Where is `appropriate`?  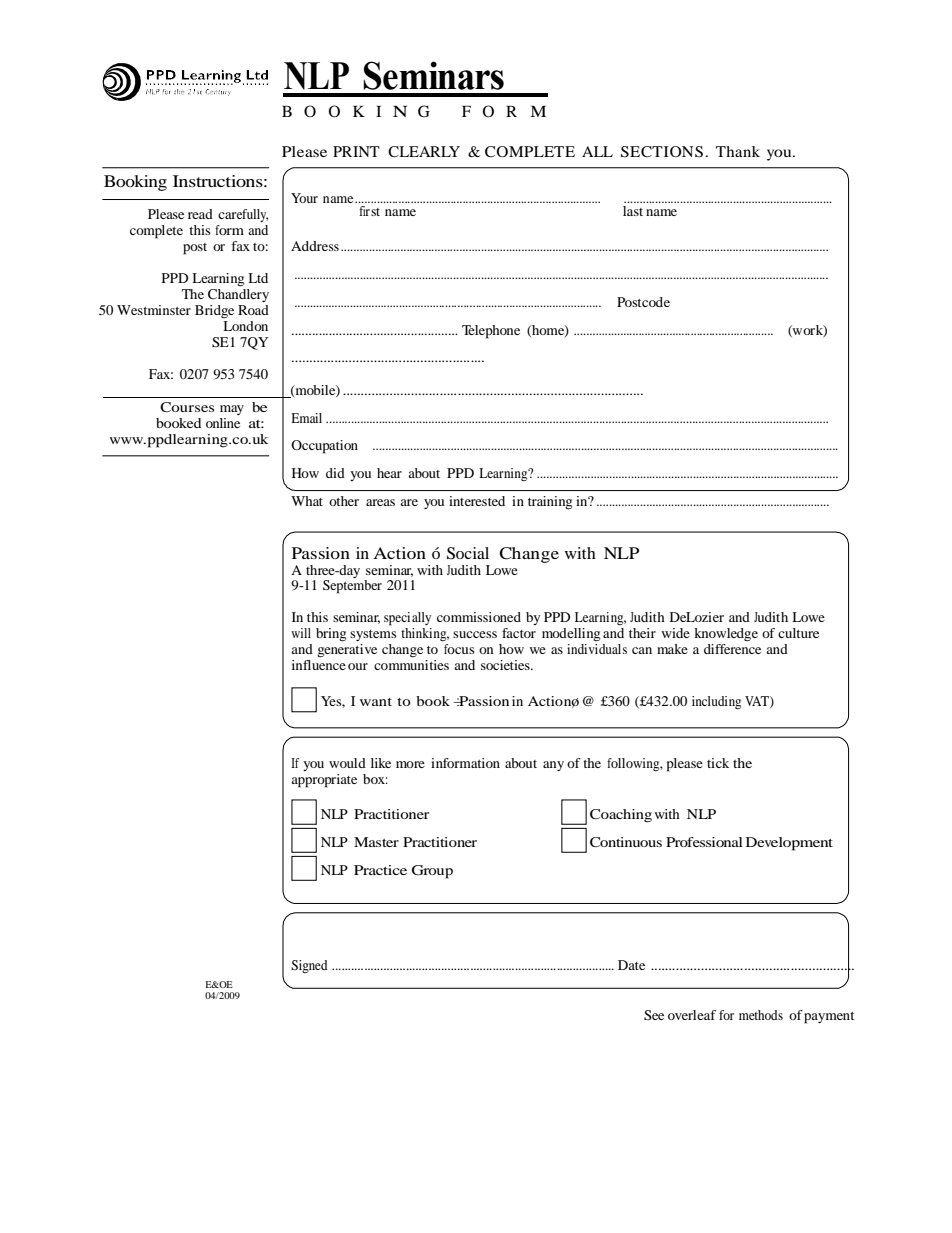
appropriate is located at coordinates (324, 781).
